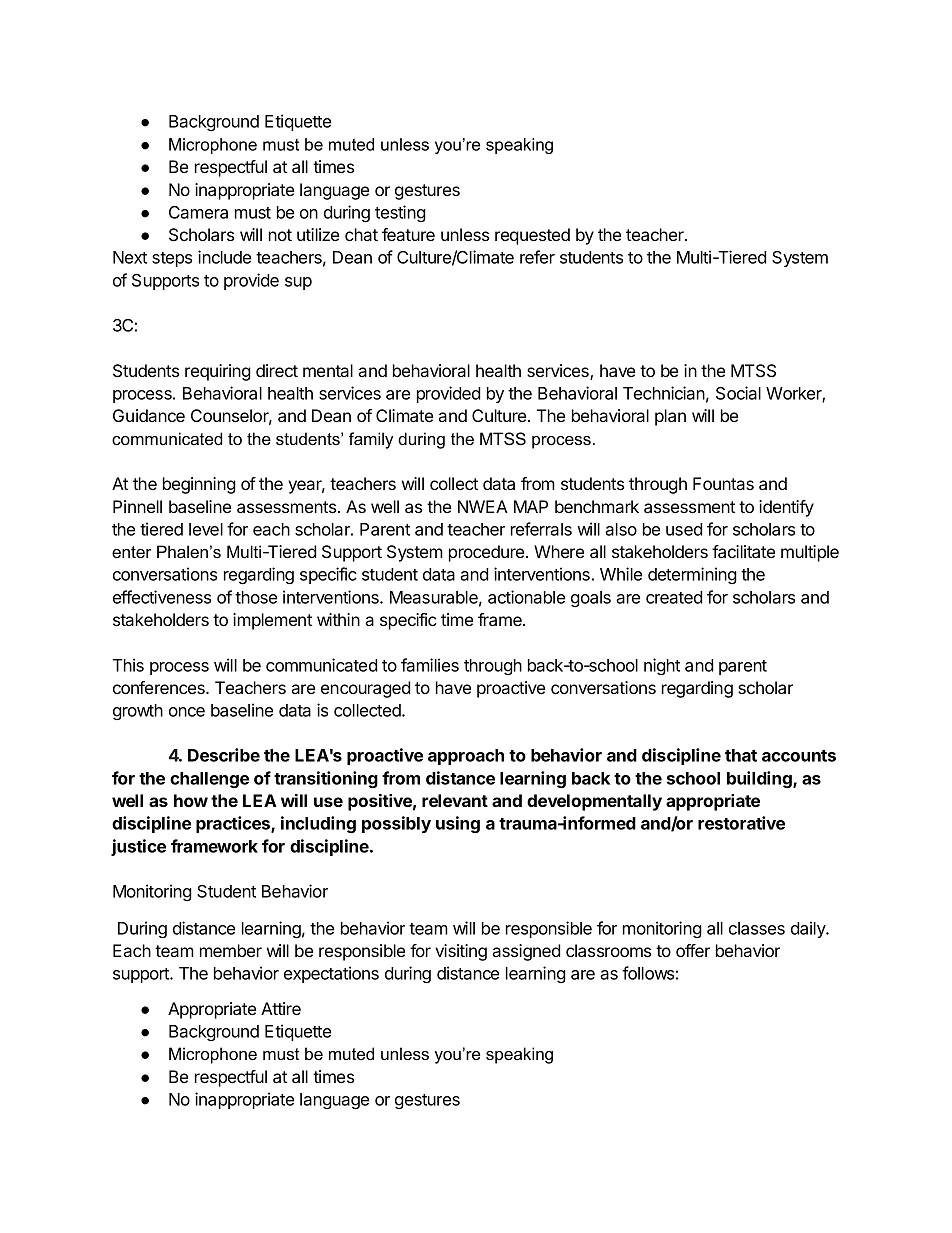 This screenshot has width=952, height=1233. I want to click on identify, so click(786, 508).
